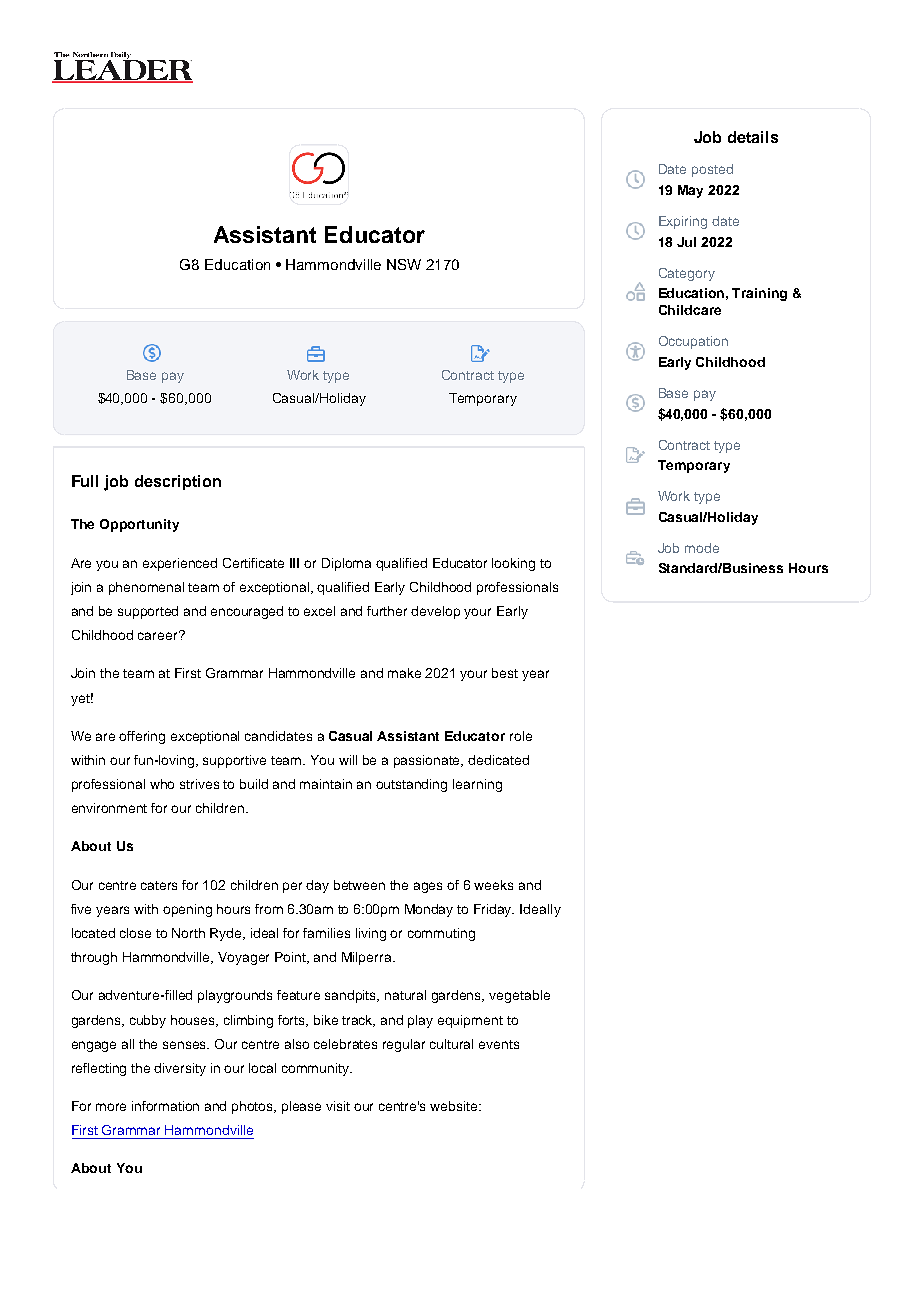  I want to click on events, so click(499, 1044).
